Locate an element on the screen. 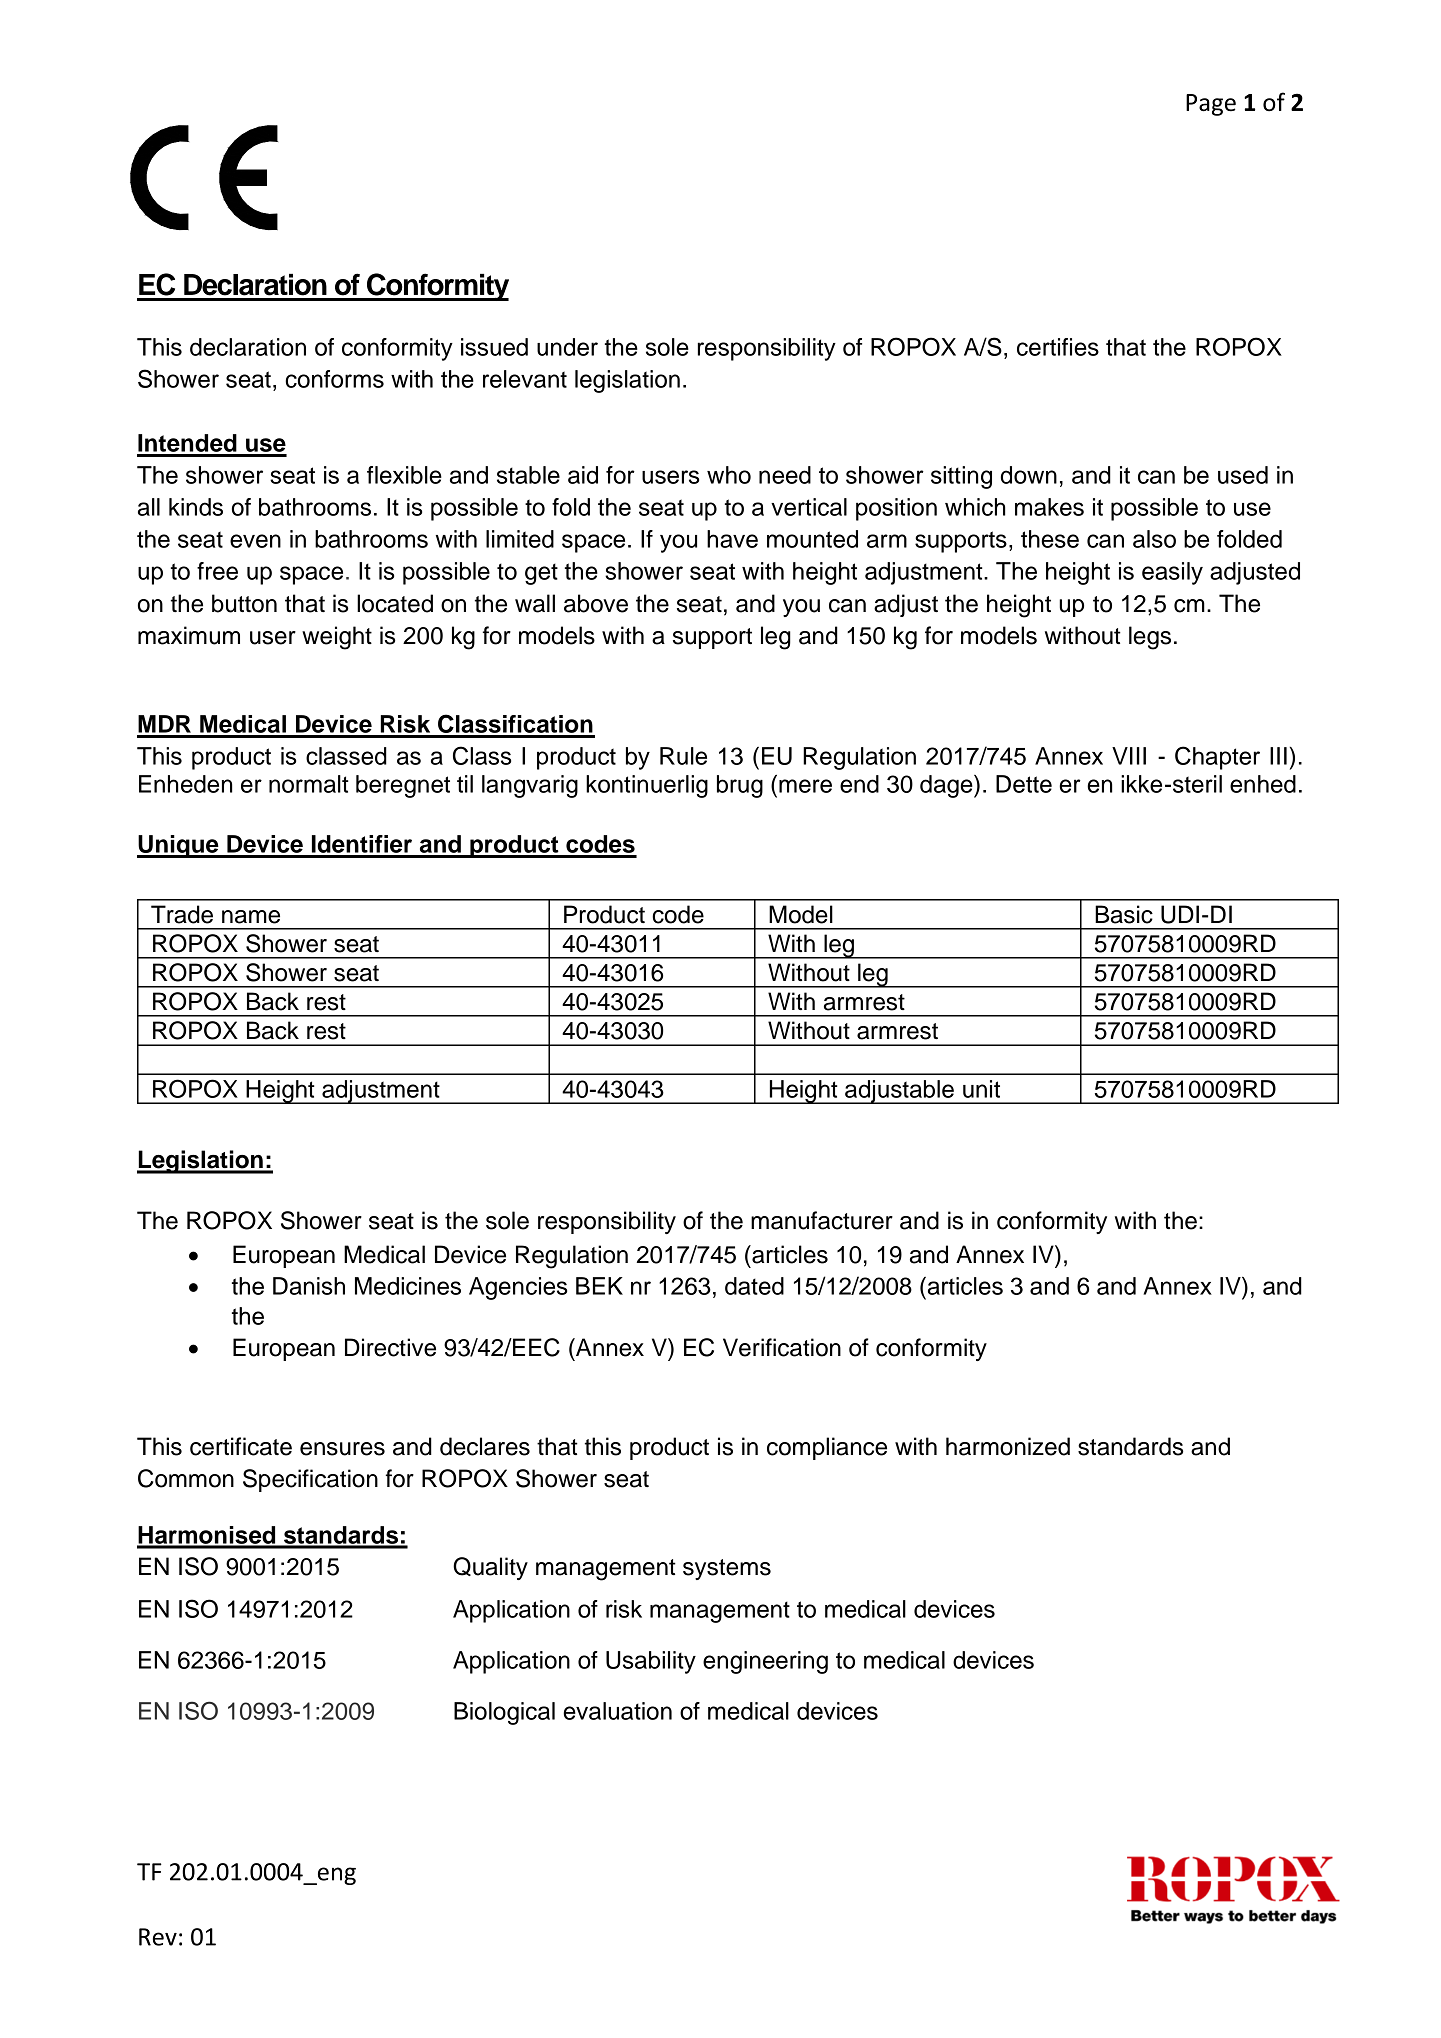 The width and height of the screenshot is (1441, 2038). under is located at coordinates (567, 347).
